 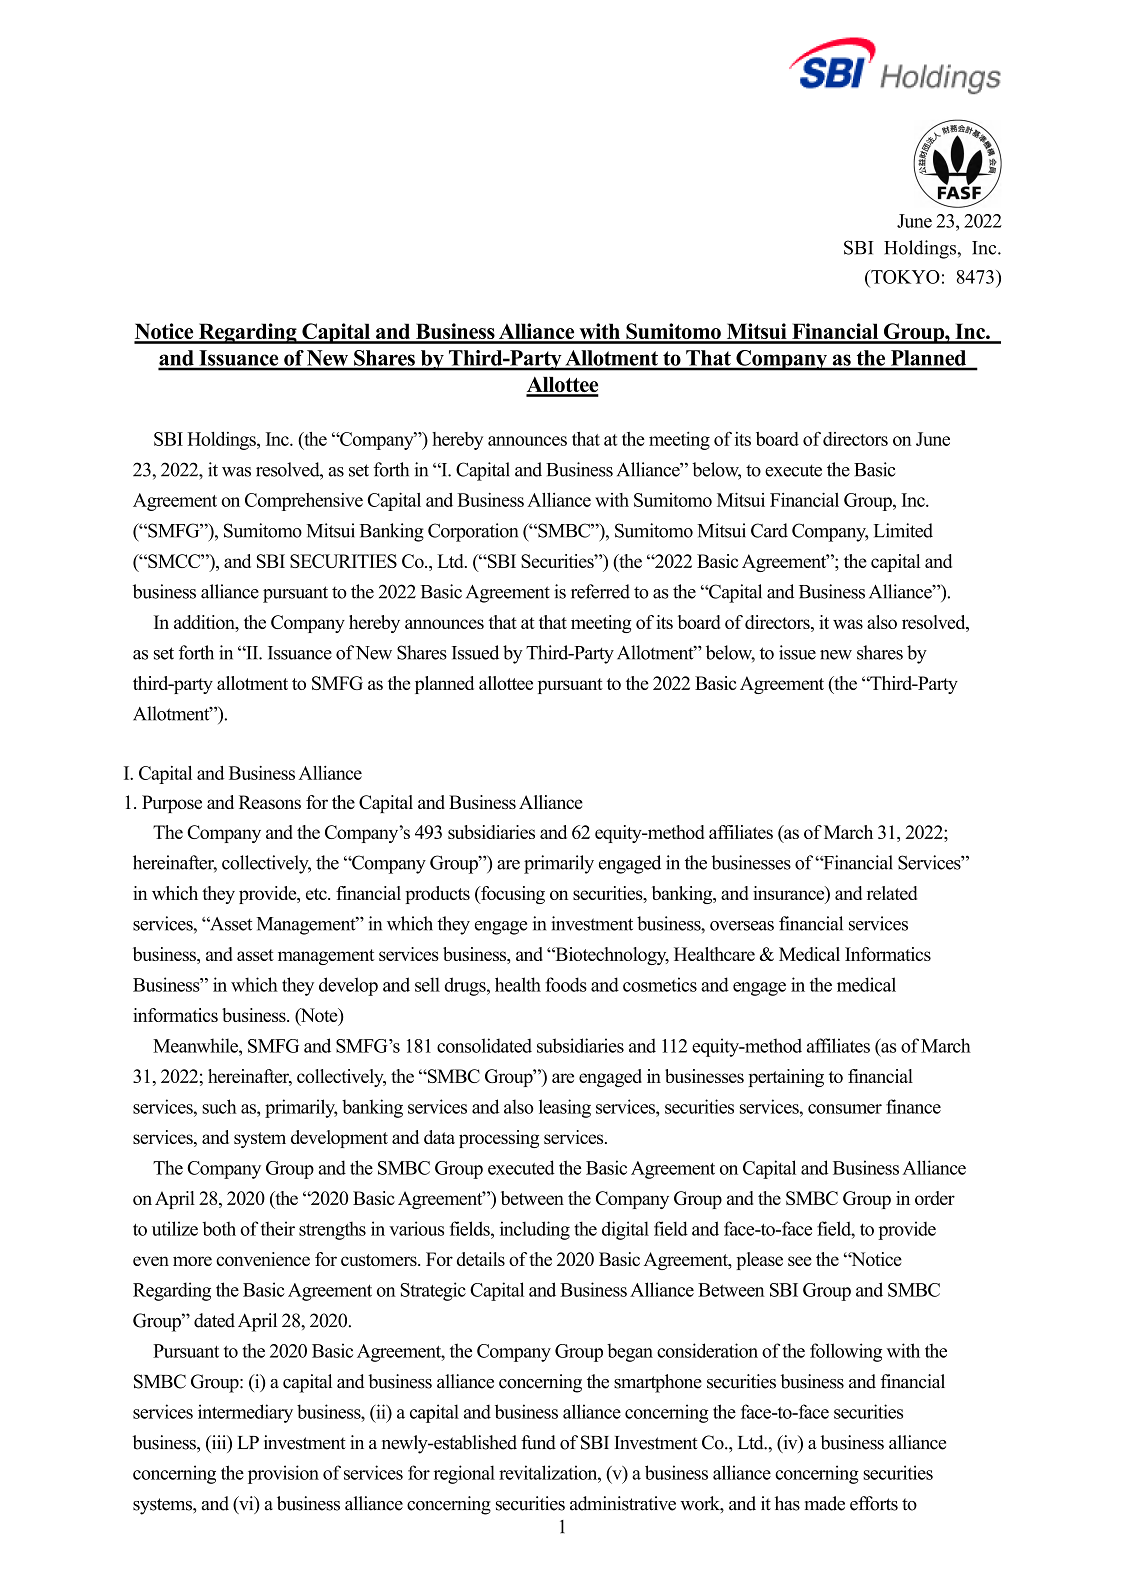 I want to click on Reasons, so click(x=270, y=802).
